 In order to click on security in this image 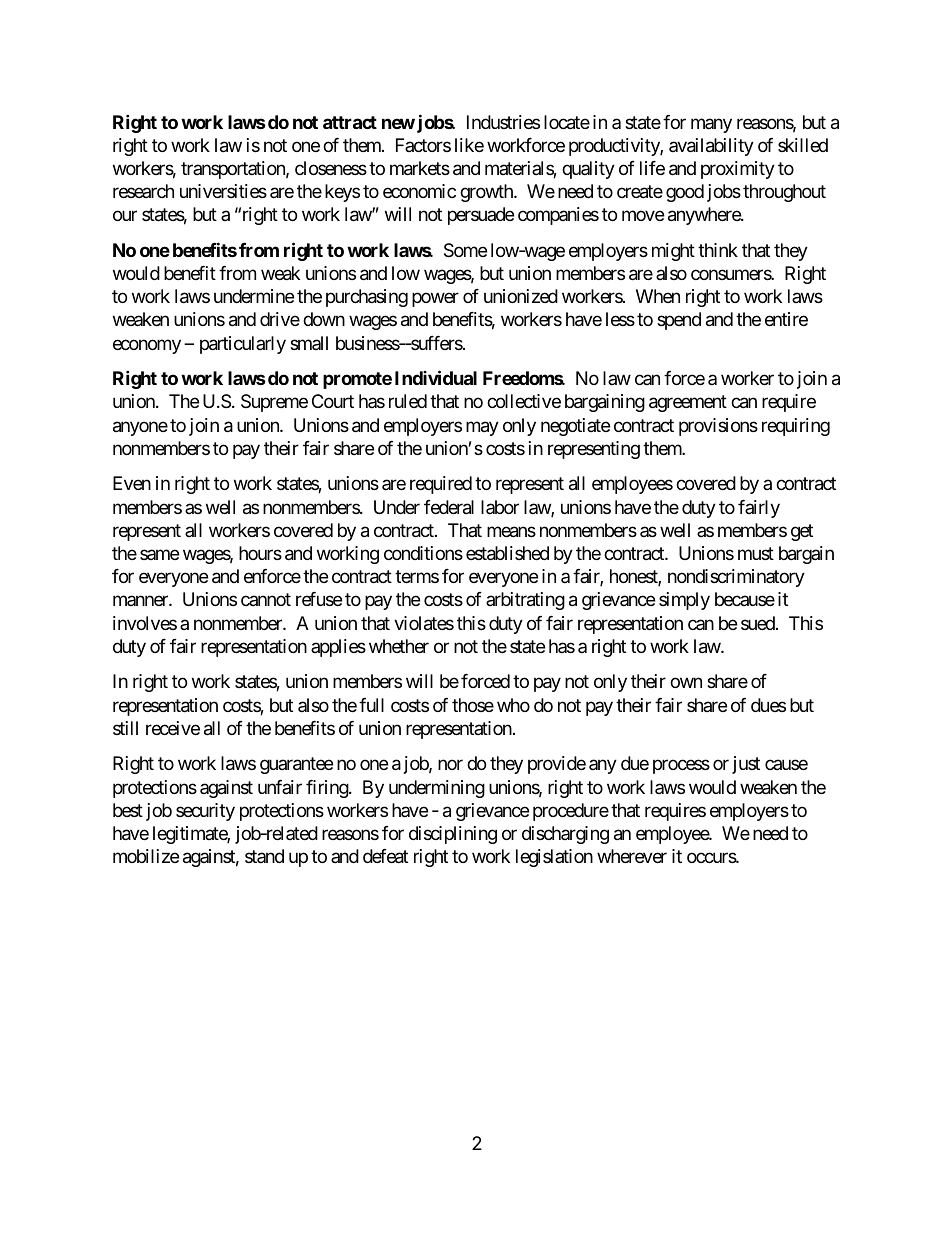, I will do `click(205, 812)`.
